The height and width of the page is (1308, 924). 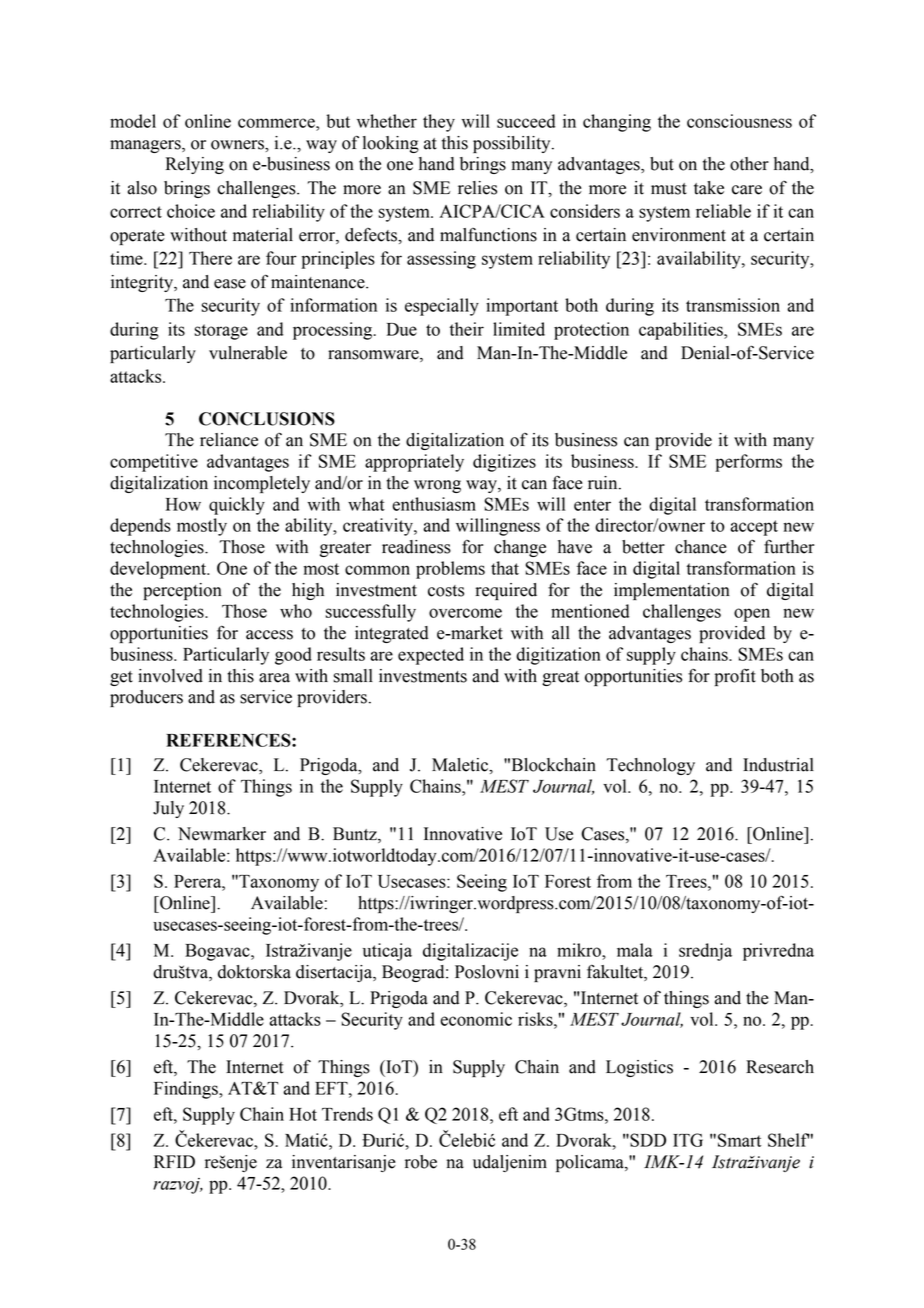 What do you see at coordinates (168, 809) in the page?
I see `July` at bounding box center [168, 809].
